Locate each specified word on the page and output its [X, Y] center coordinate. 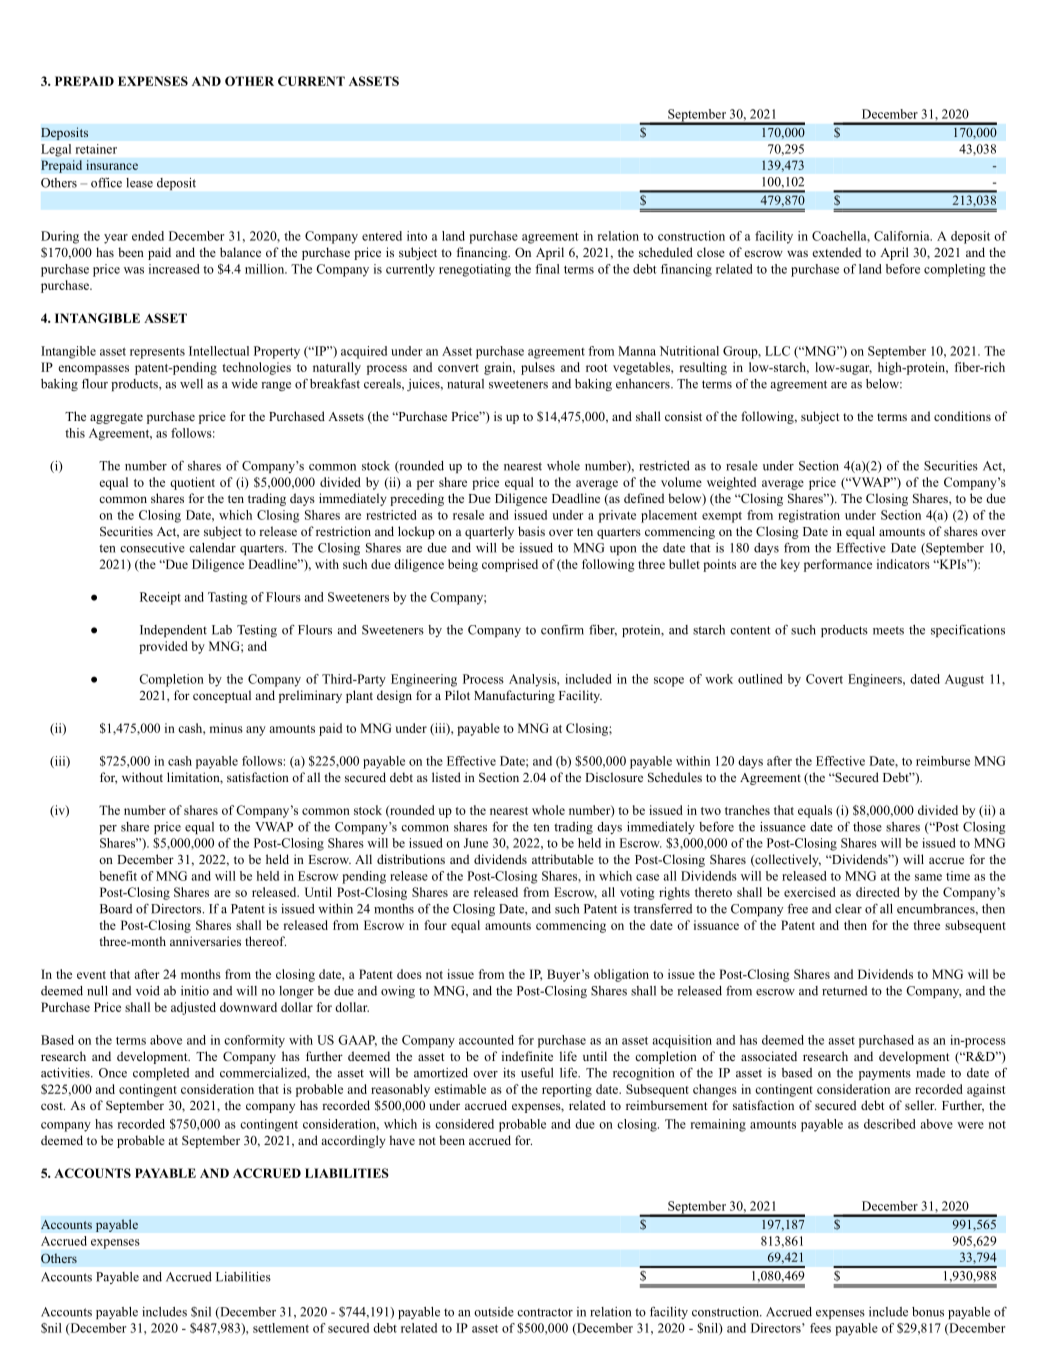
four [435, 925]
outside [494, 1312]
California [903, 236]
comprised [510, 565]
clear [848, 909]
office [106, 183]
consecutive [152, 548]
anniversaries [205, 941]
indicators [903, 564]
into [417, 236]
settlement [281, 1328]
